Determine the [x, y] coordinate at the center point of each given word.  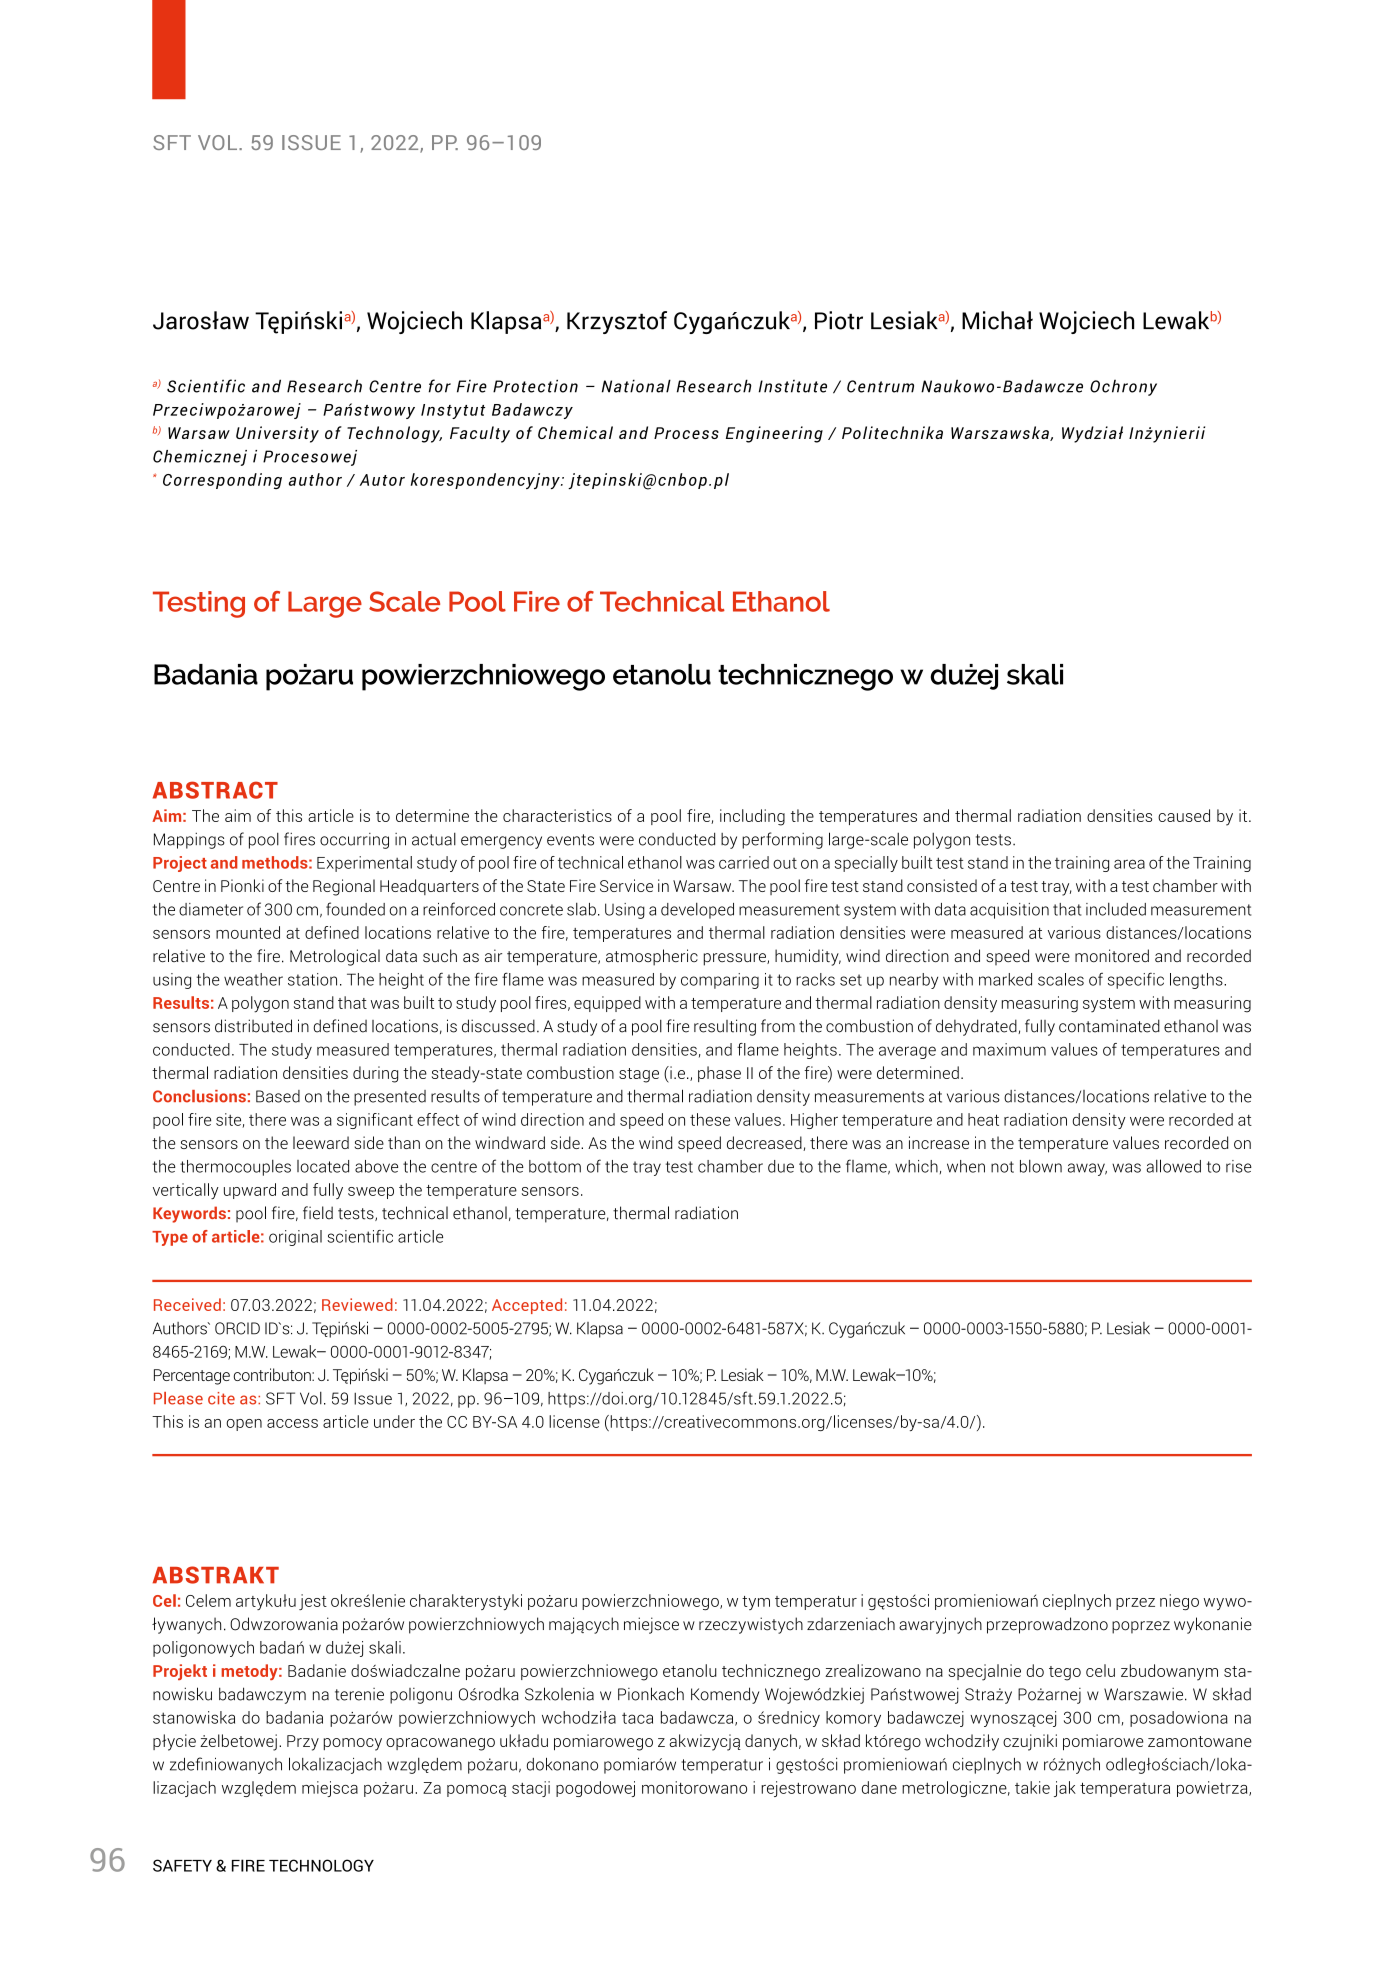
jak [1065, 1789]
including [752, 817]
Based [278, 1096]
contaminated [1109, 1026]
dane [879, 1787]
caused [1184, 815]
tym [756, 1603]
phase [719, 1074]
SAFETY [182, 1865]
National [636, 386]
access [292, 1423]
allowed [1174, 1166]
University [277, 434]
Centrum [880, 386]
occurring [354, 841]
